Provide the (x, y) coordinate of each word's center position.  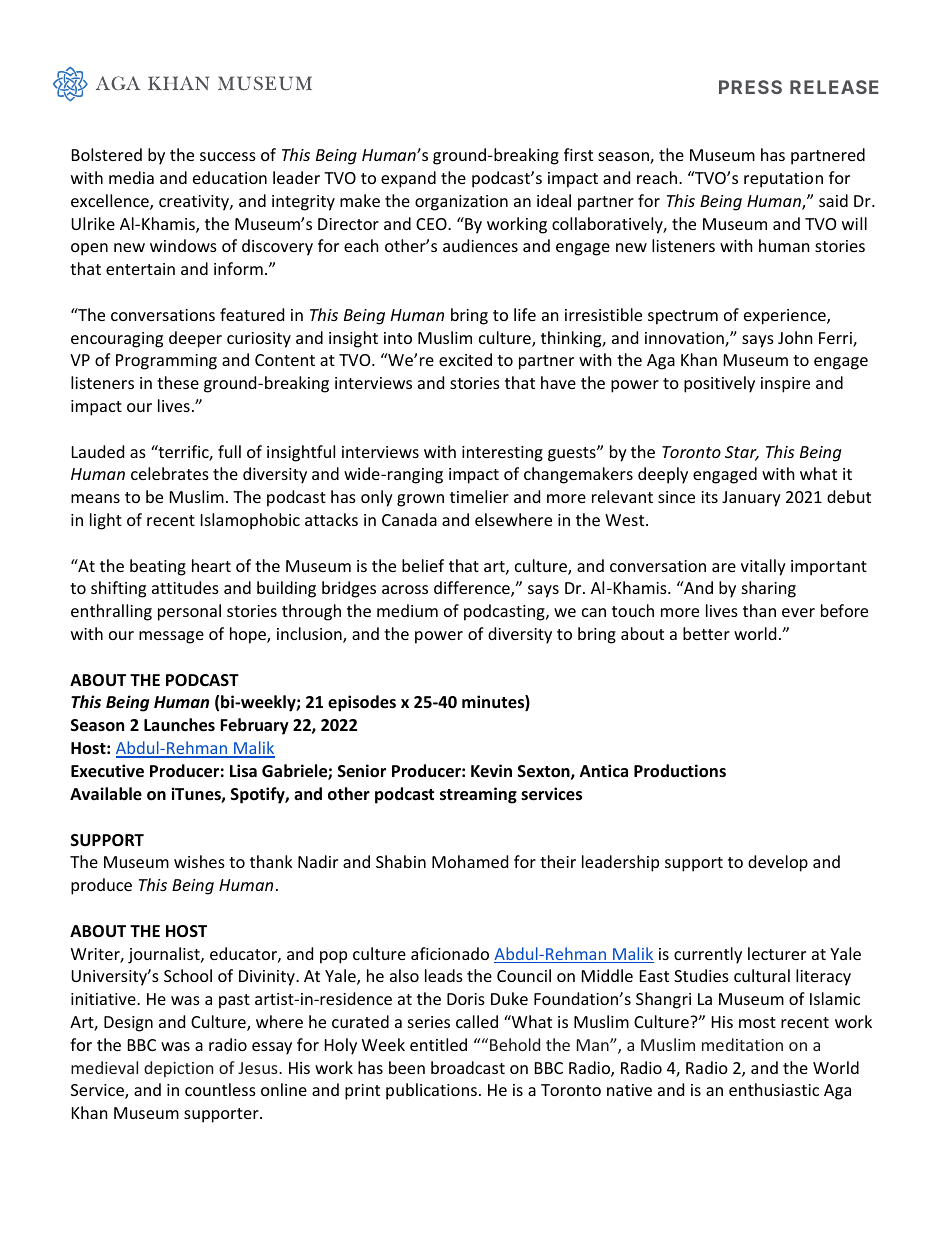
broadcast (468, 1067)
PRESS (750, 87)
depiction (178, 1069)
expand (408, 179)
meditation (742, 1044)
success (228, 156)
